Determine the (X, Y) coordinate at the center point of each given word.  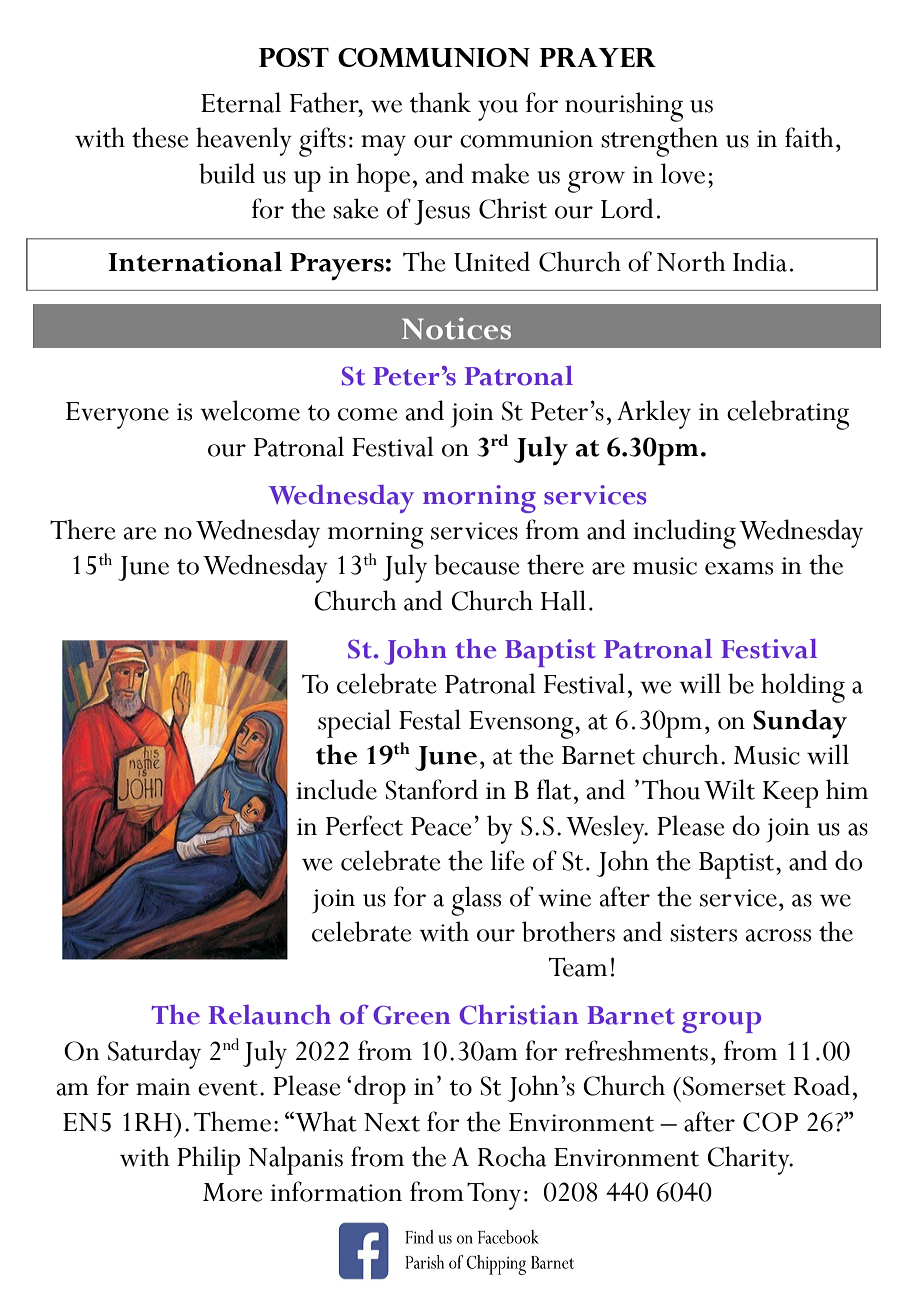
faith (809, 137)
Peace (441, 826)
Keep (790, 794)
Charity (749, 1160)
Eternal (241, 102)
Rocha (512, 1156)
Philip (208, 1160)
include (336, 789)
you (498, 110)
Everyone (117, 415)
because (476, 564)
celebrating (788, 415)
